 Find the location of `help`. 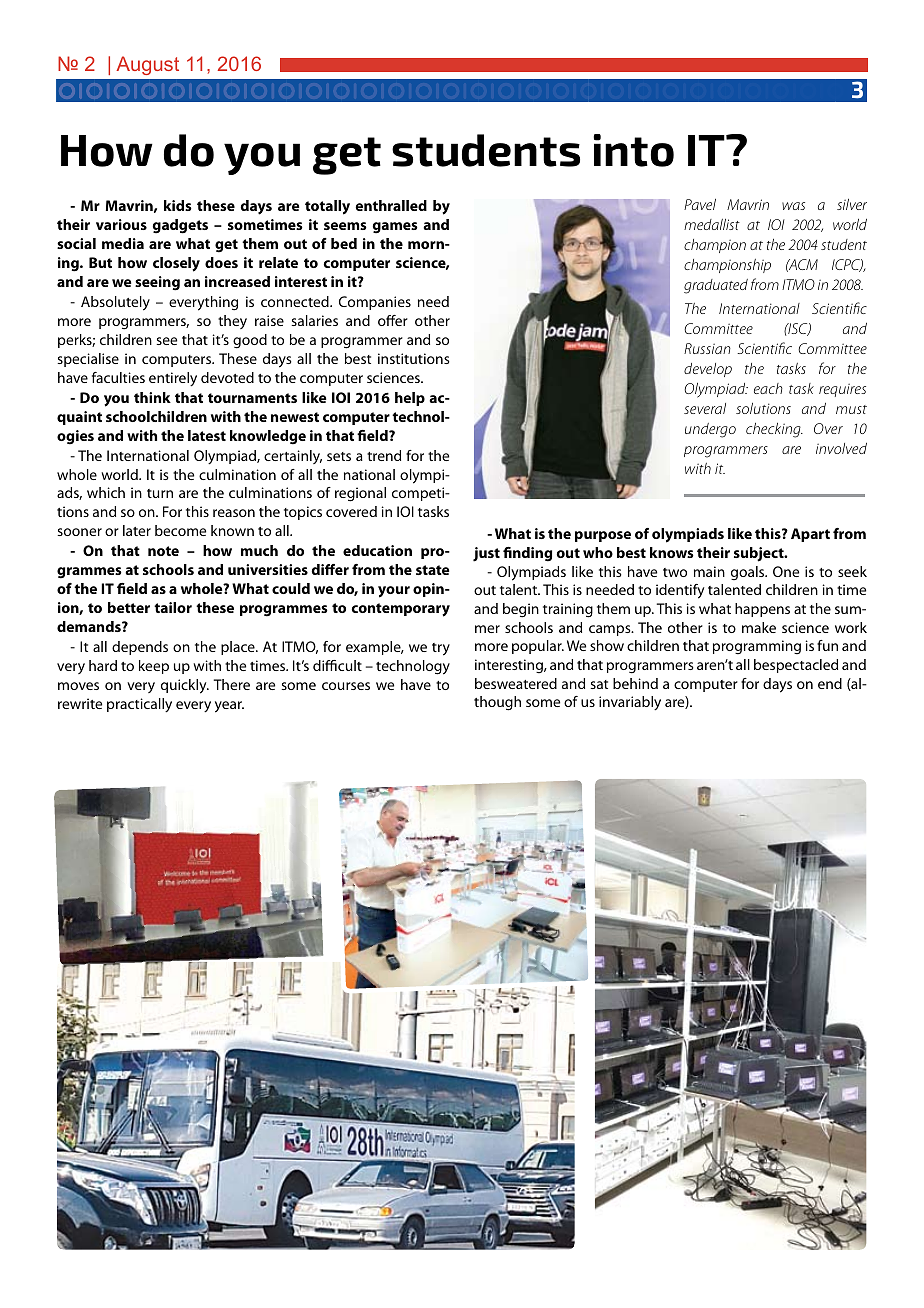

help is located at coordinates (410, 399).
